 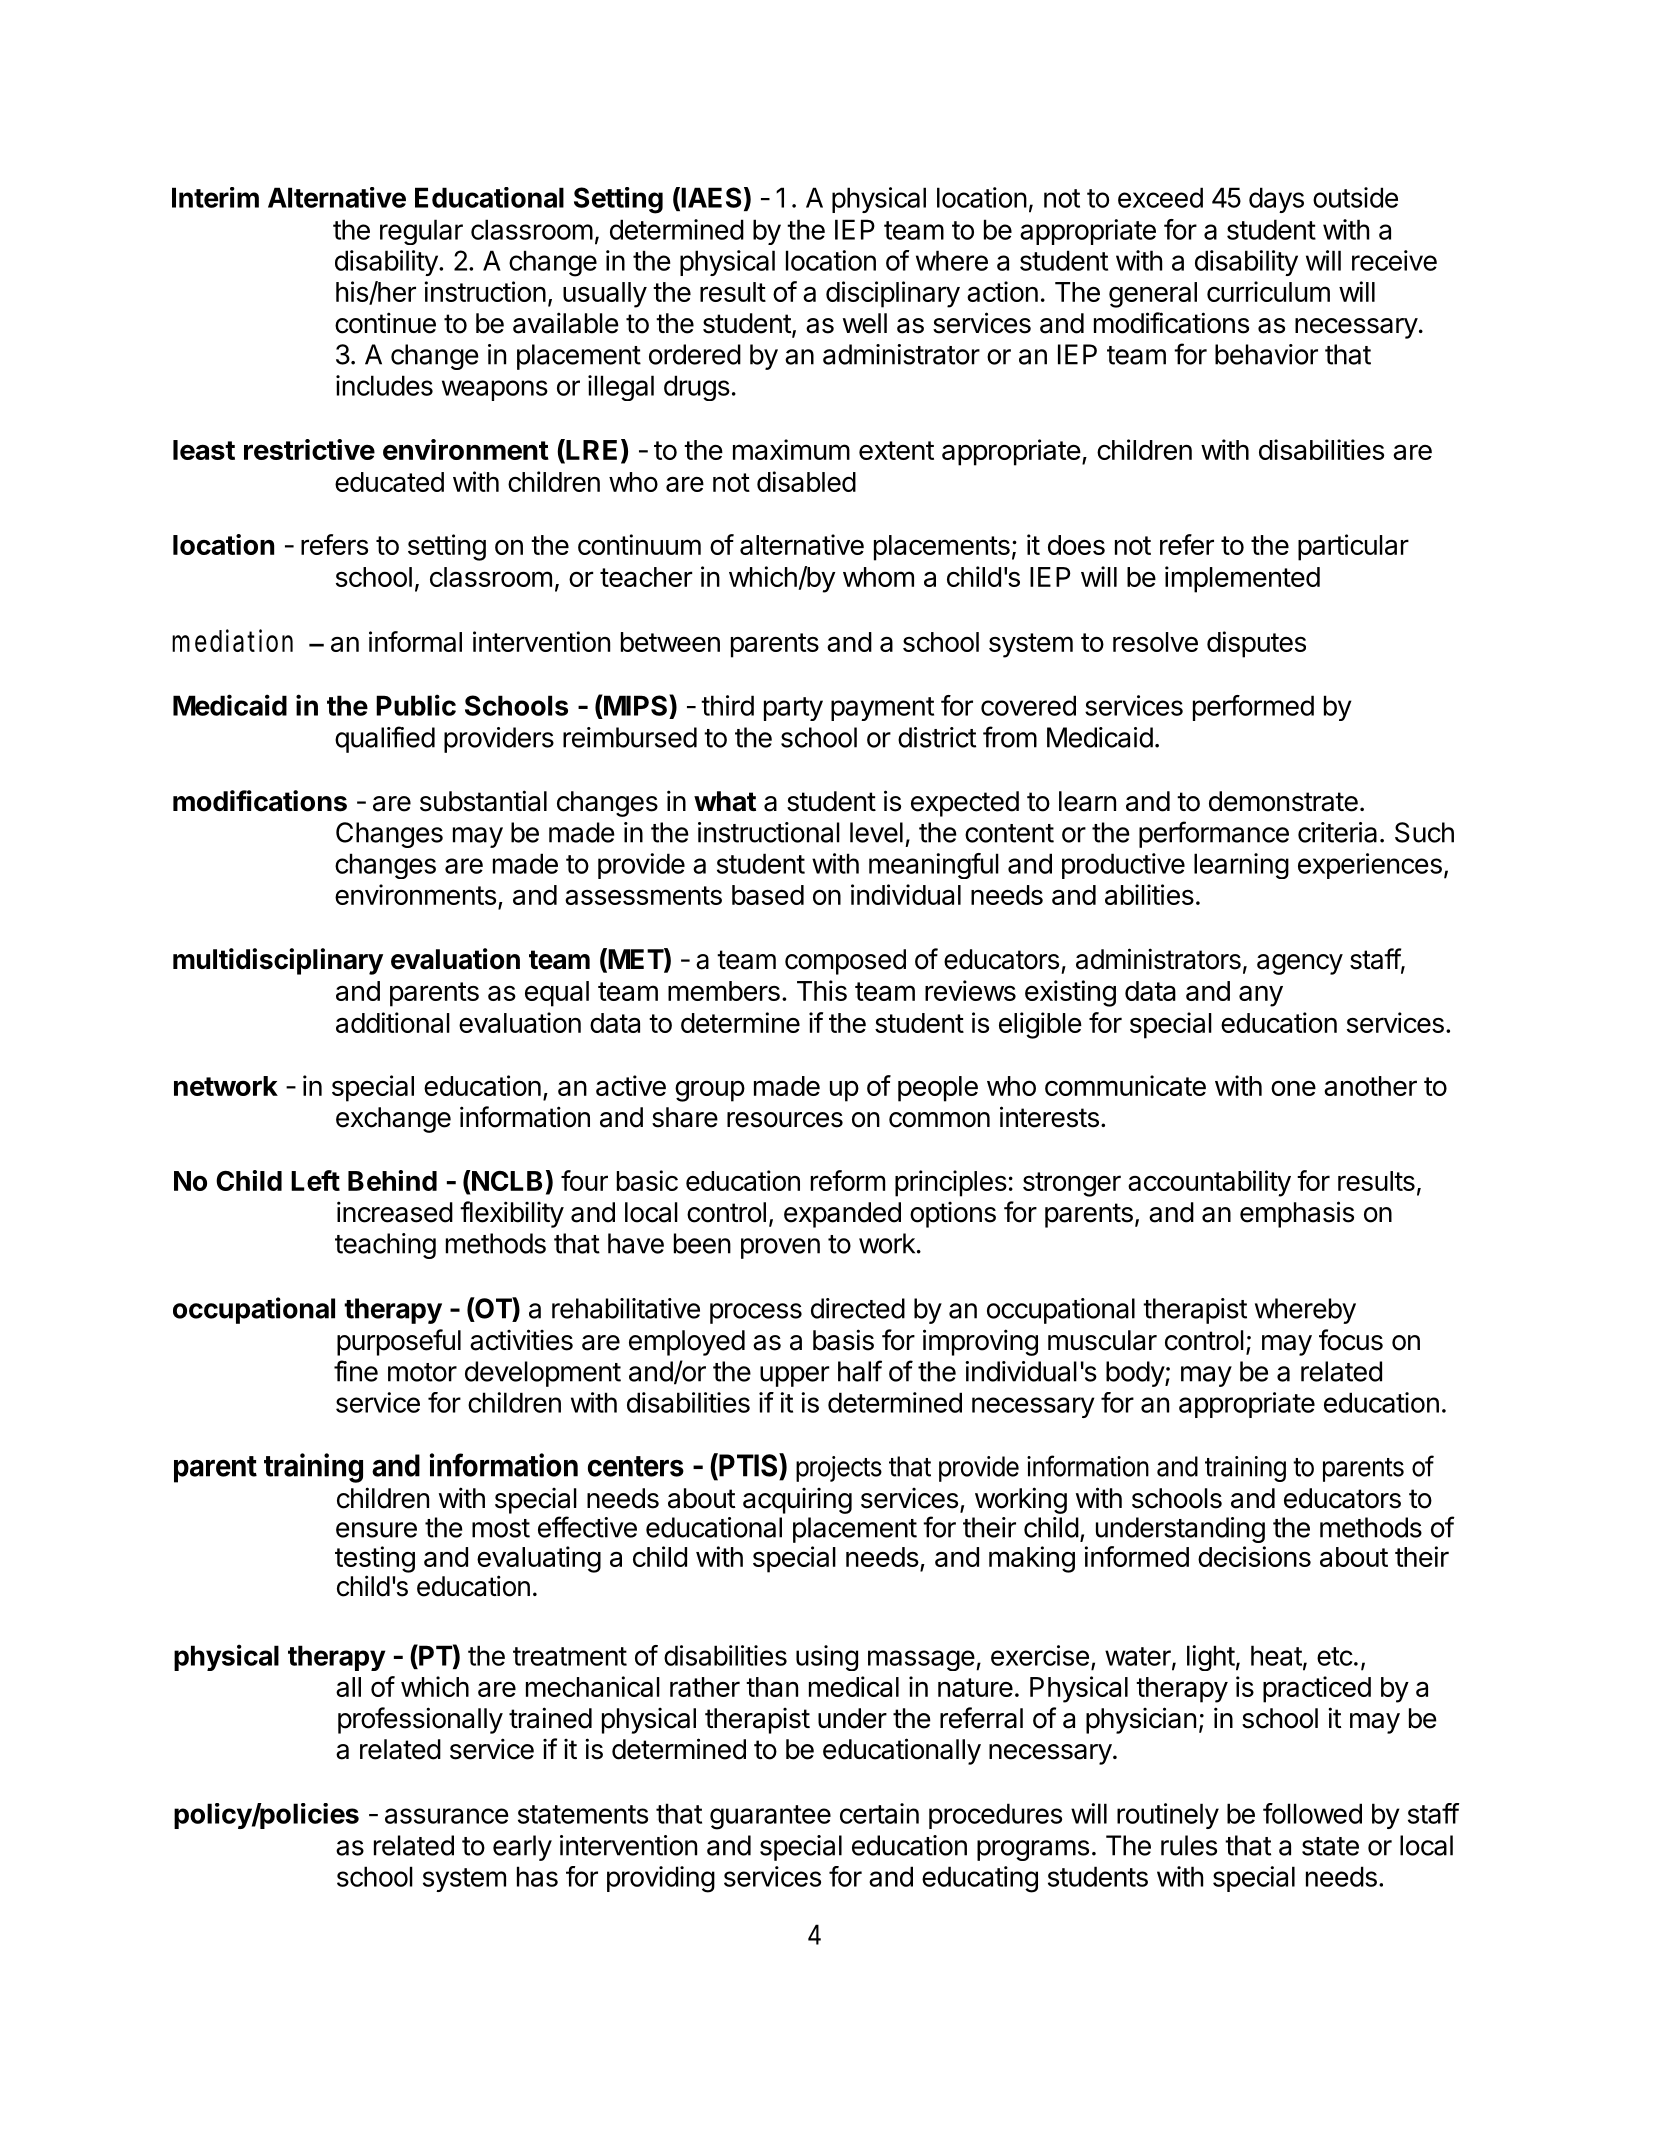 What do you see at coordinates (725, 801) in the screenshot?
I see `what` at bounding box center [725, 801].
